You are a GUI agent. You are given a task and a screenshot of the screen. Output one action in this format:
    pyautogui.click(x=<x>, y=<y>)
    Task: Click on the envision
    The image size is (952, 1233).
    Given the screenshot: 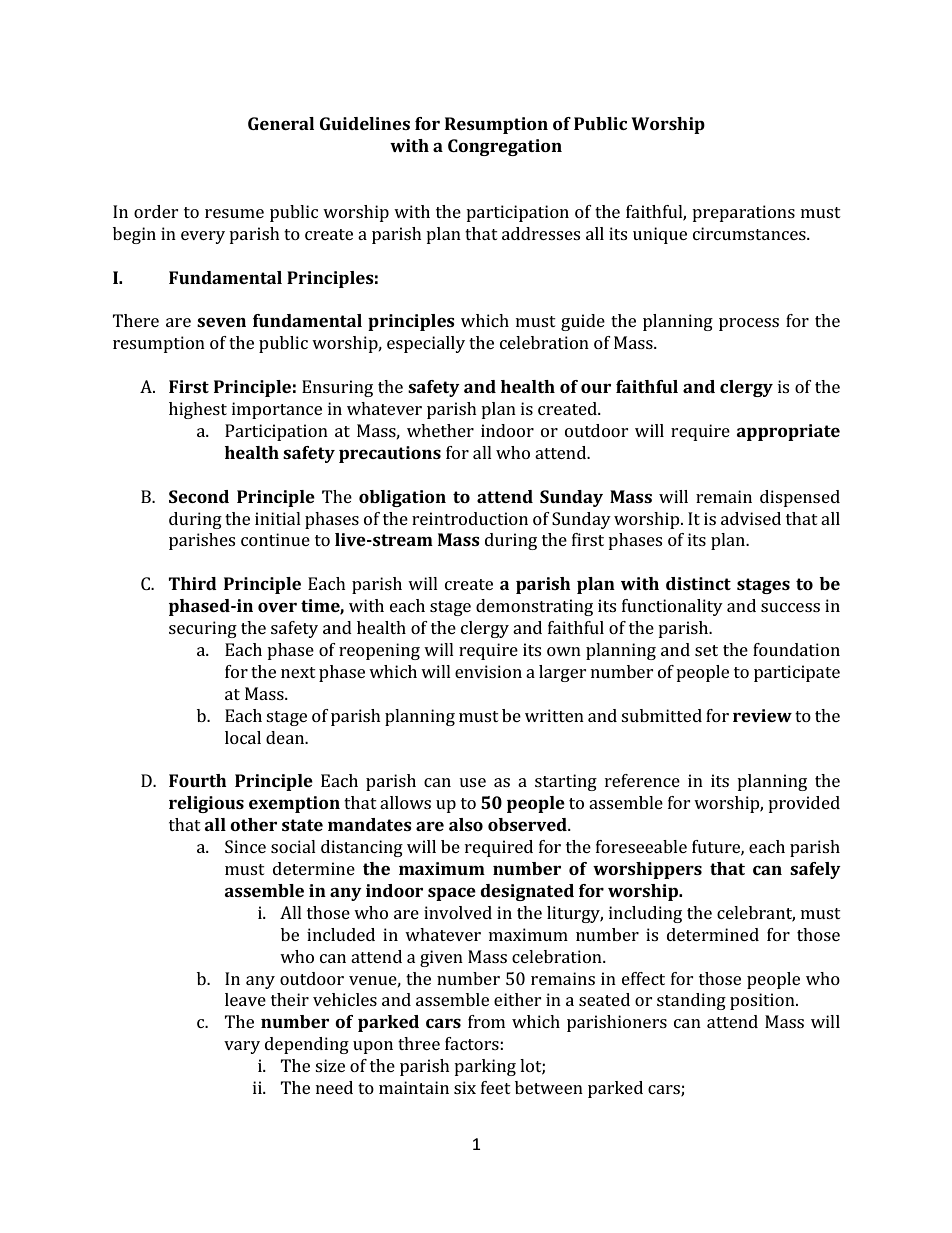 What is the action you would take?
    pyautogui.click(x=488, y=671)
